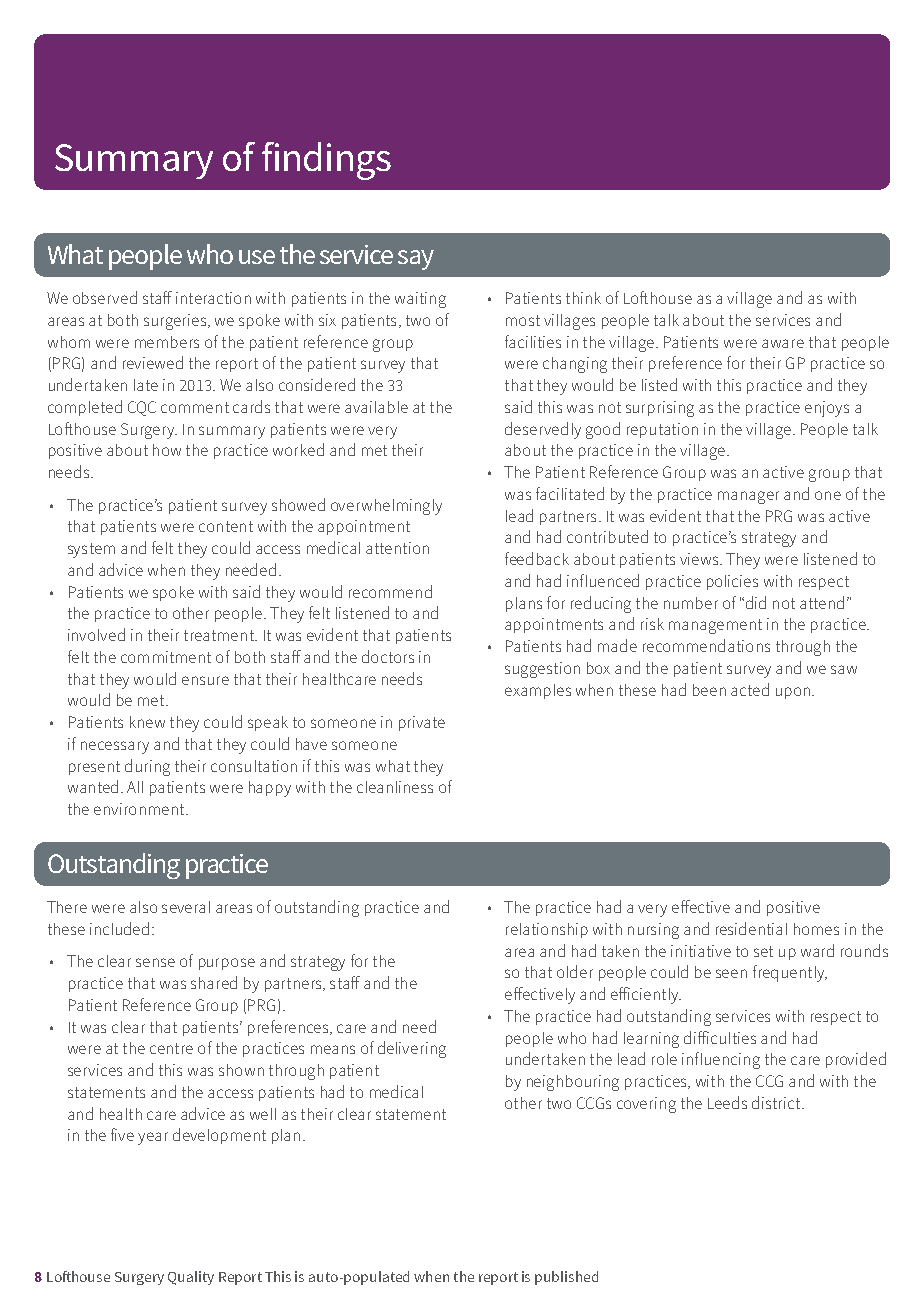  I want to click on findings, so click(326, 161).
